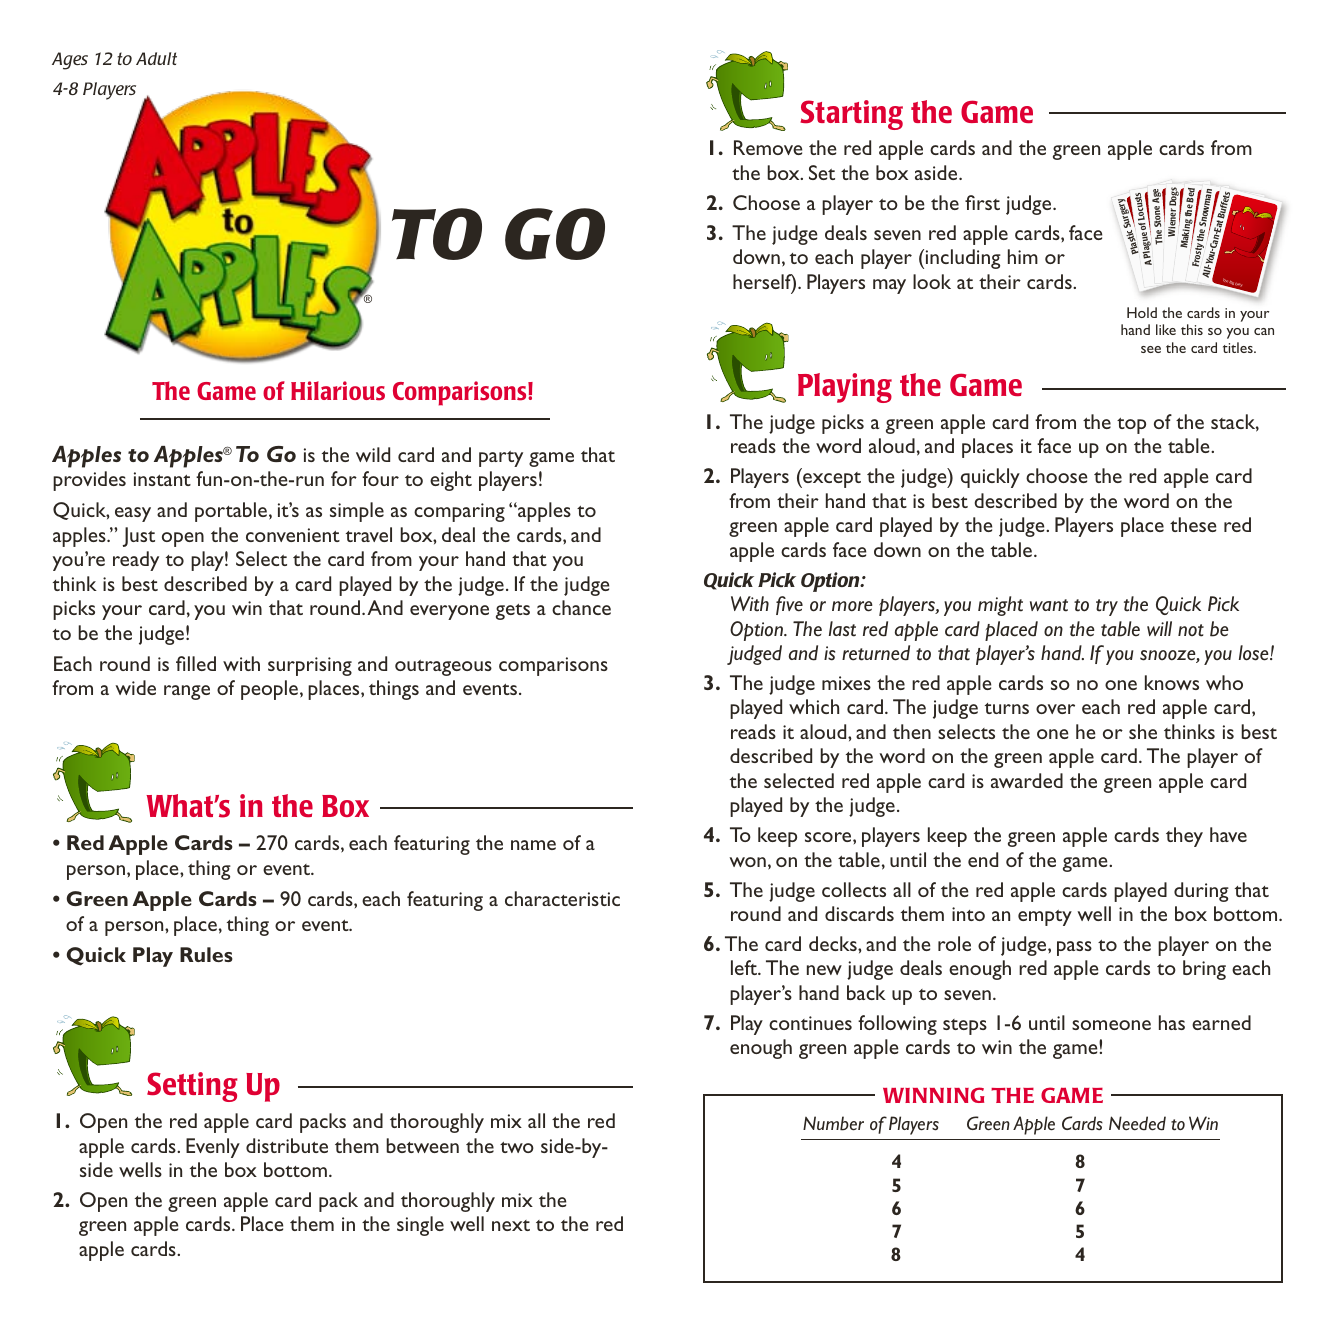 Image resolution: width=1336 pixels, height=1336 pixels. Describe the element at coordinates (768, 147) in the screenshot. I see `Remove` at that location.
